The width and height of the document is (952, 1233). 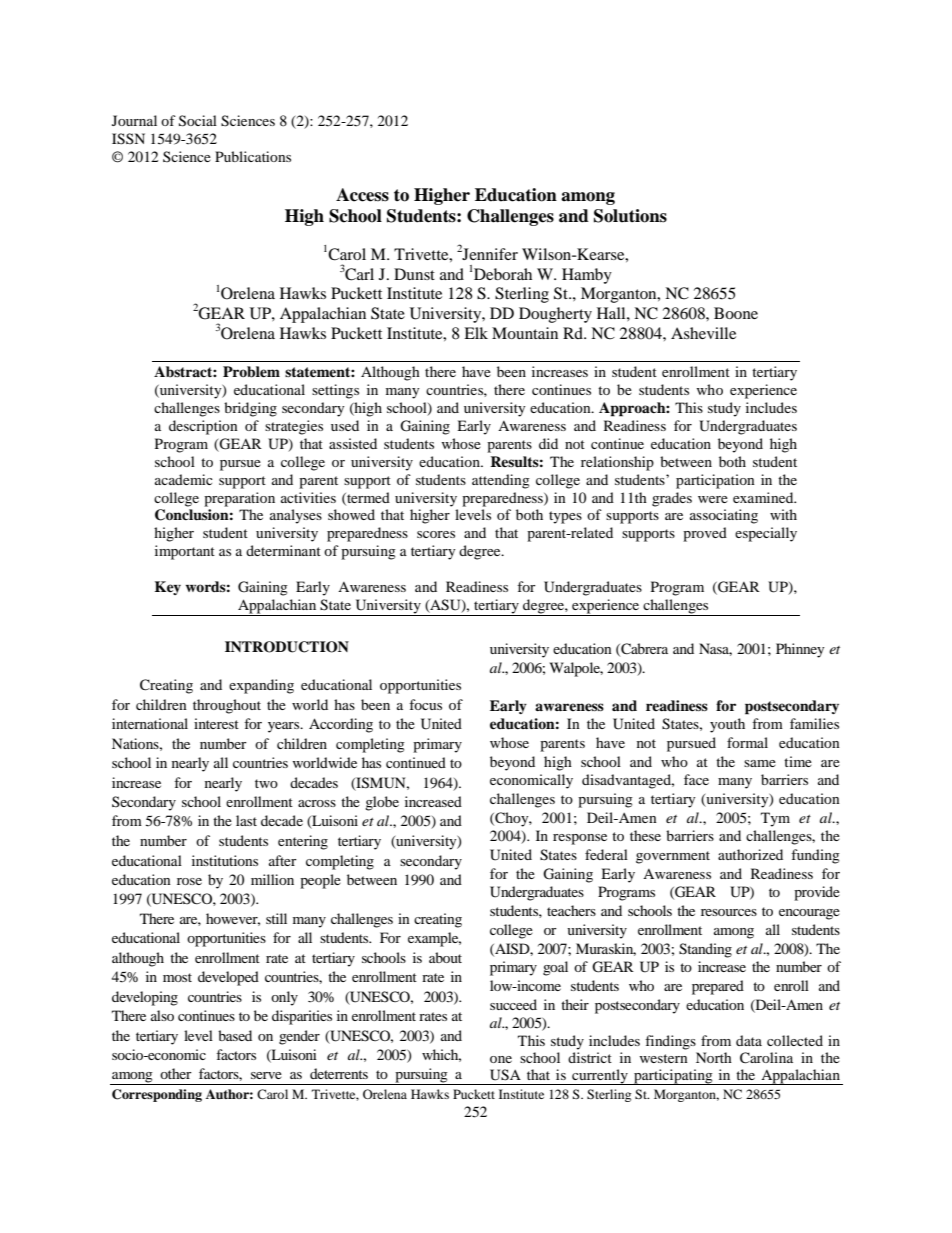 What do you see at coordinates (176, 1073) in the document?
I see `other` at bounding box center [176, 1073].
